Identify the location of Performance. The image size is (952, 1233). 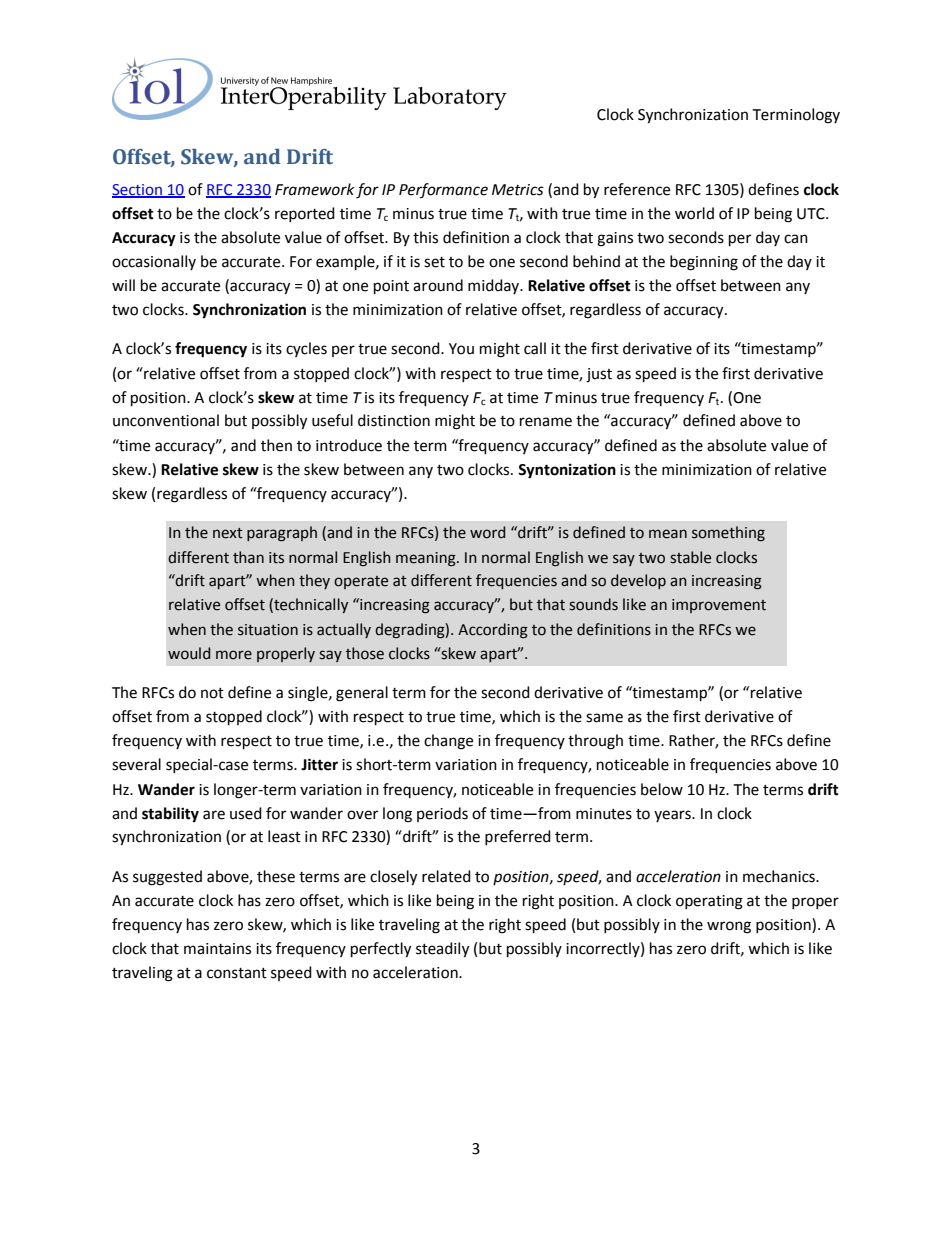
(443, 190).
